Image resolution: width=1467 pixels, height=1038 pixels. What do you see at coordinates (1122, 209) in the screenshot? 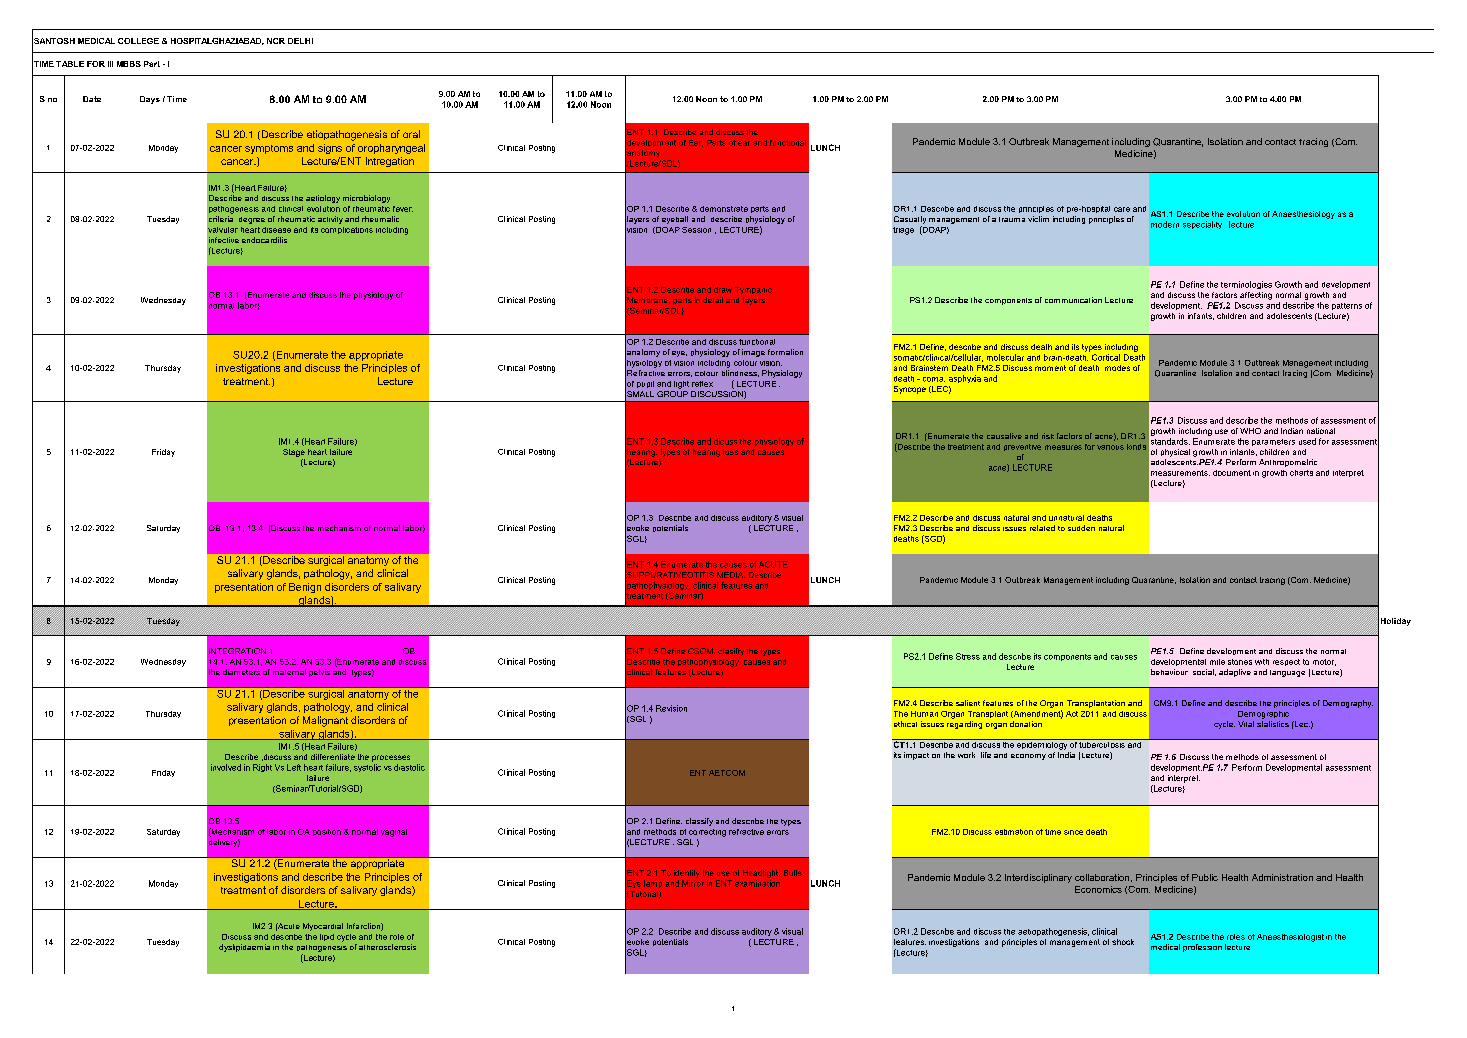
I see `care` at bounding box center [1122, 209].
